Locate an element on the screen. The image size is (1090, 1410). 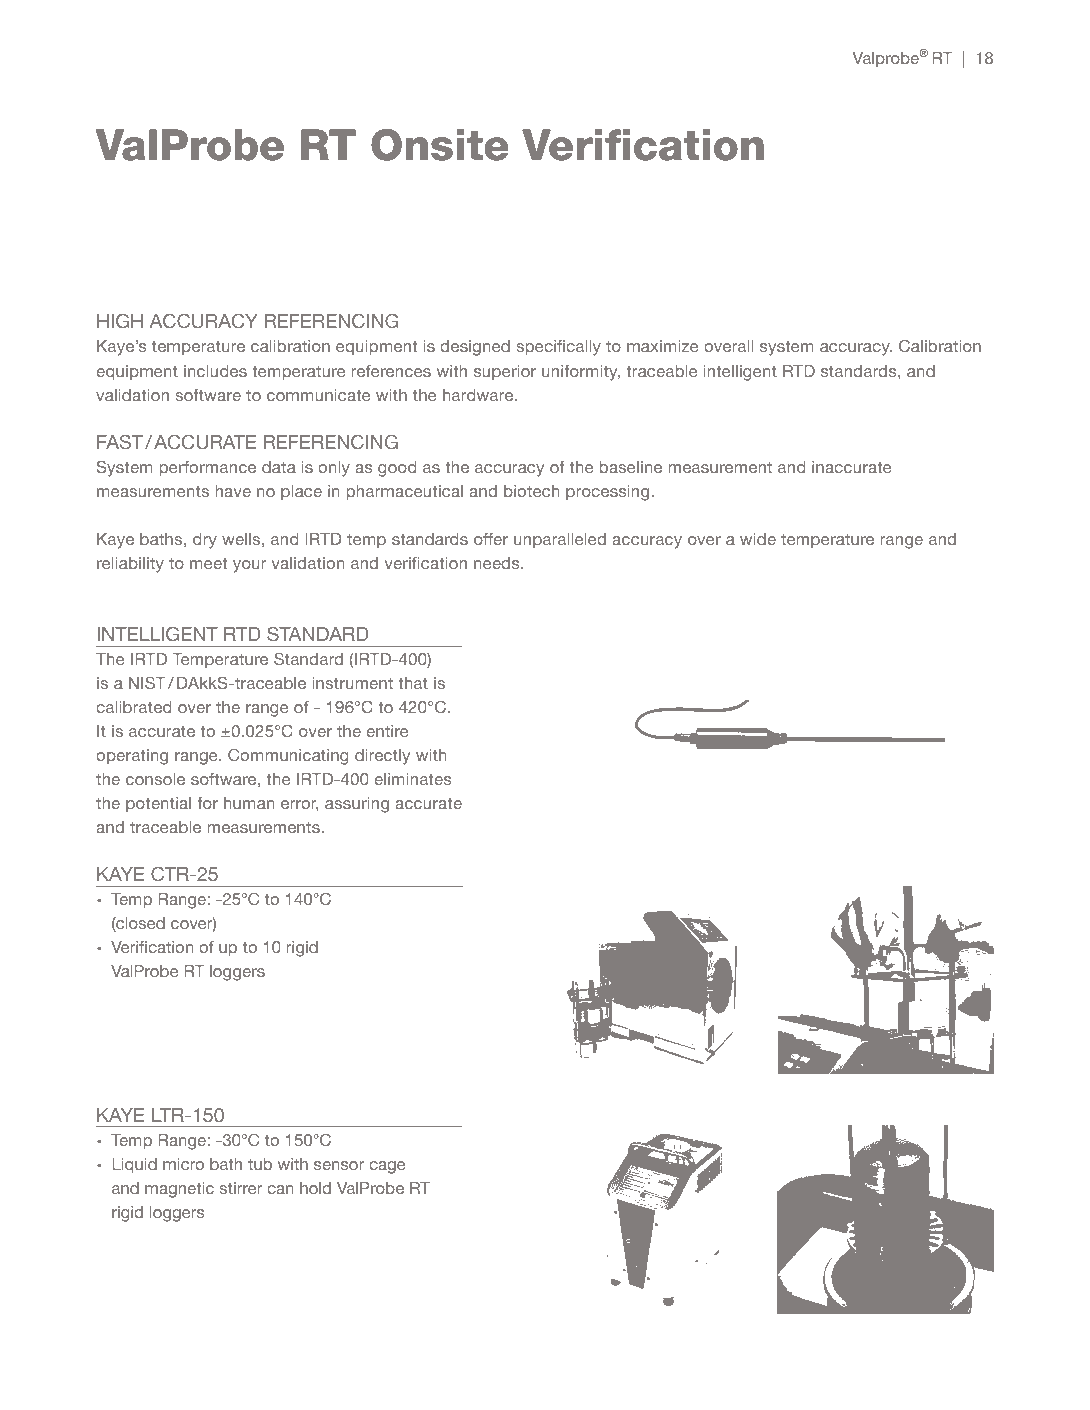
performance is located at coordinates (208, 469).
